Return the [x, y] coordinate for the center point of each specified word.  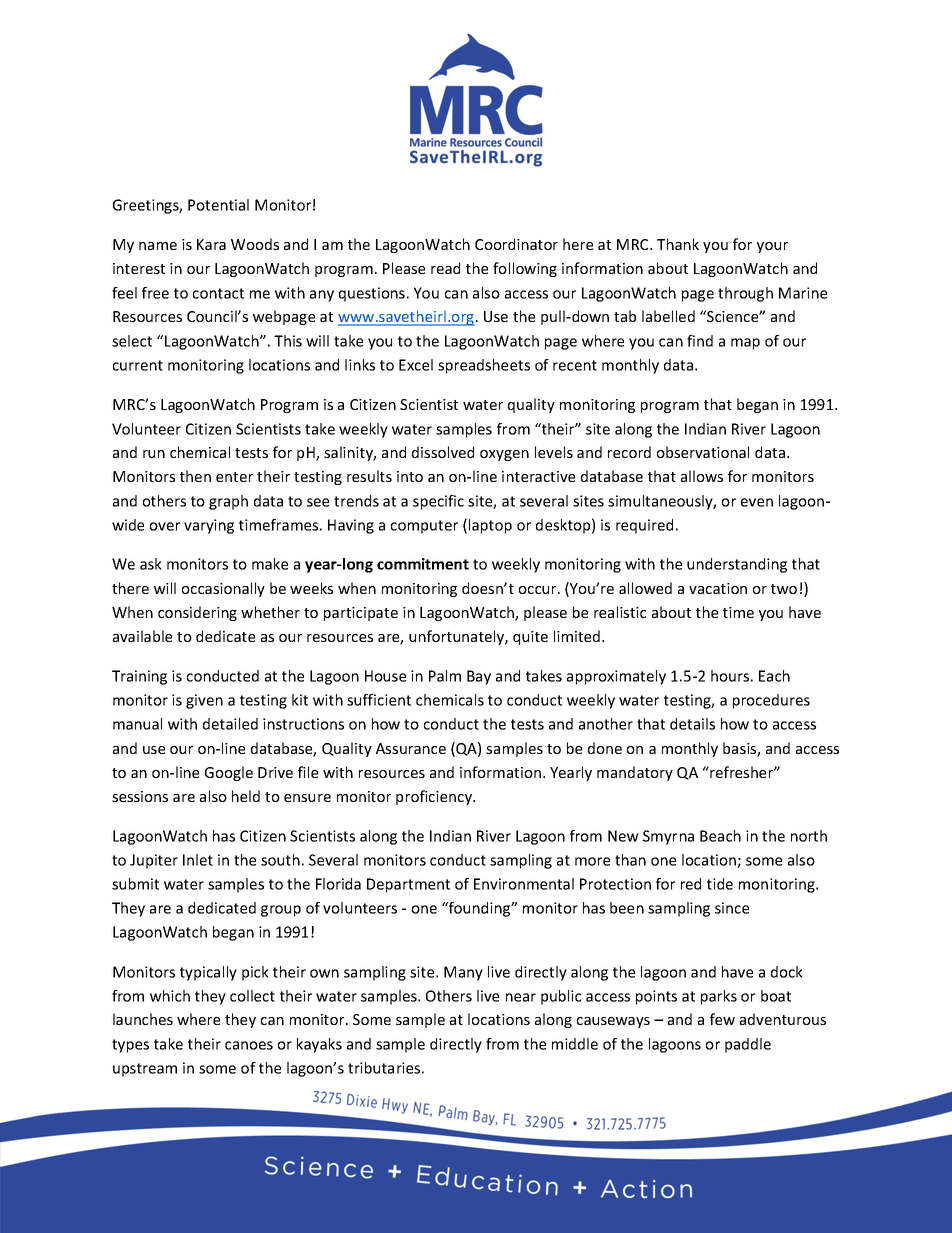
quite [530, 638]
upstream [145, 1070]
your [772, 247]
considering [197, 613]
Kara [211, 244]
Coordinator [516, 244]
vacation [718, 588]
